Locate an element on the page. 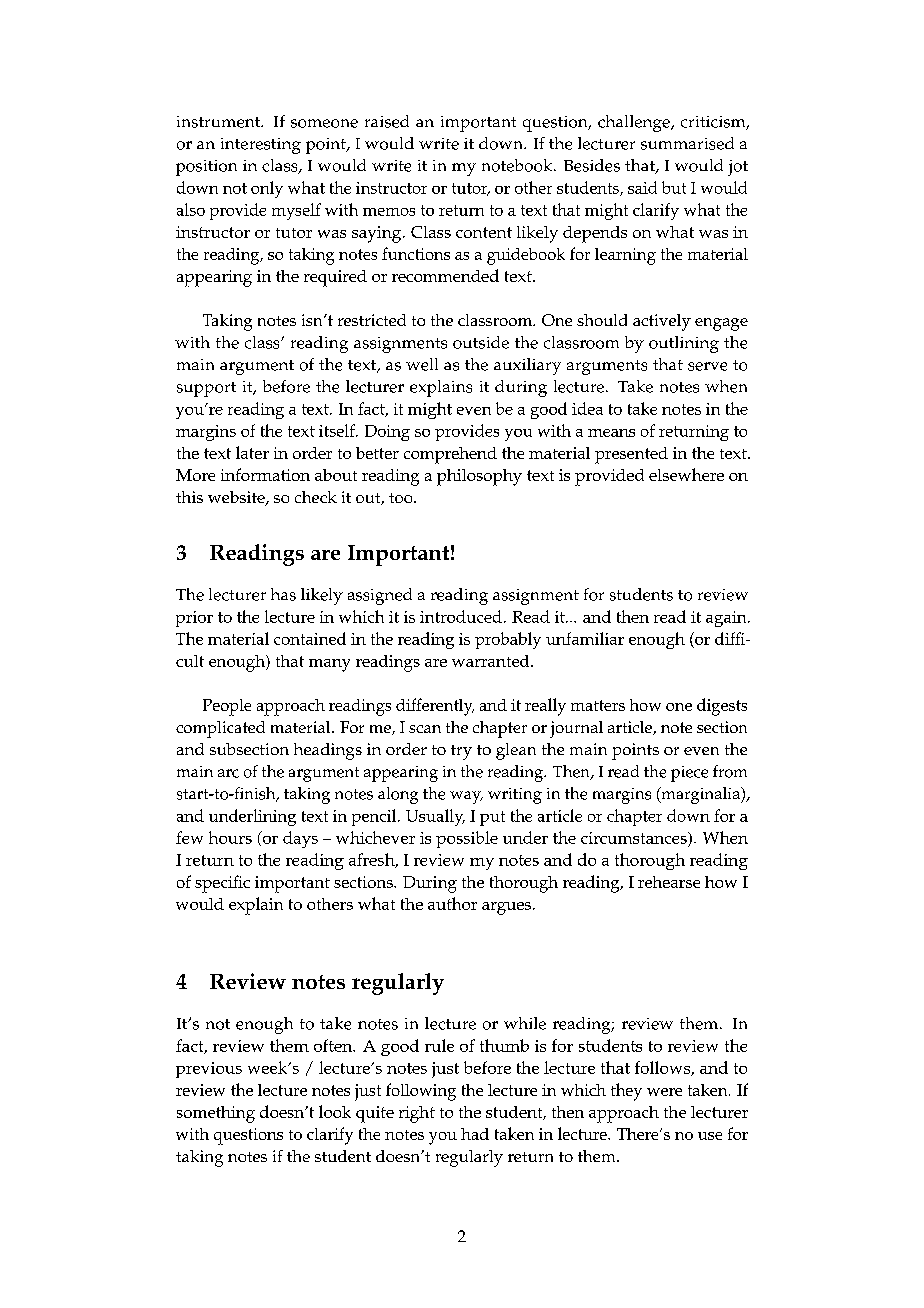 The height and width of the page is (1308, 924). has is located at coordinates (283, 594).
